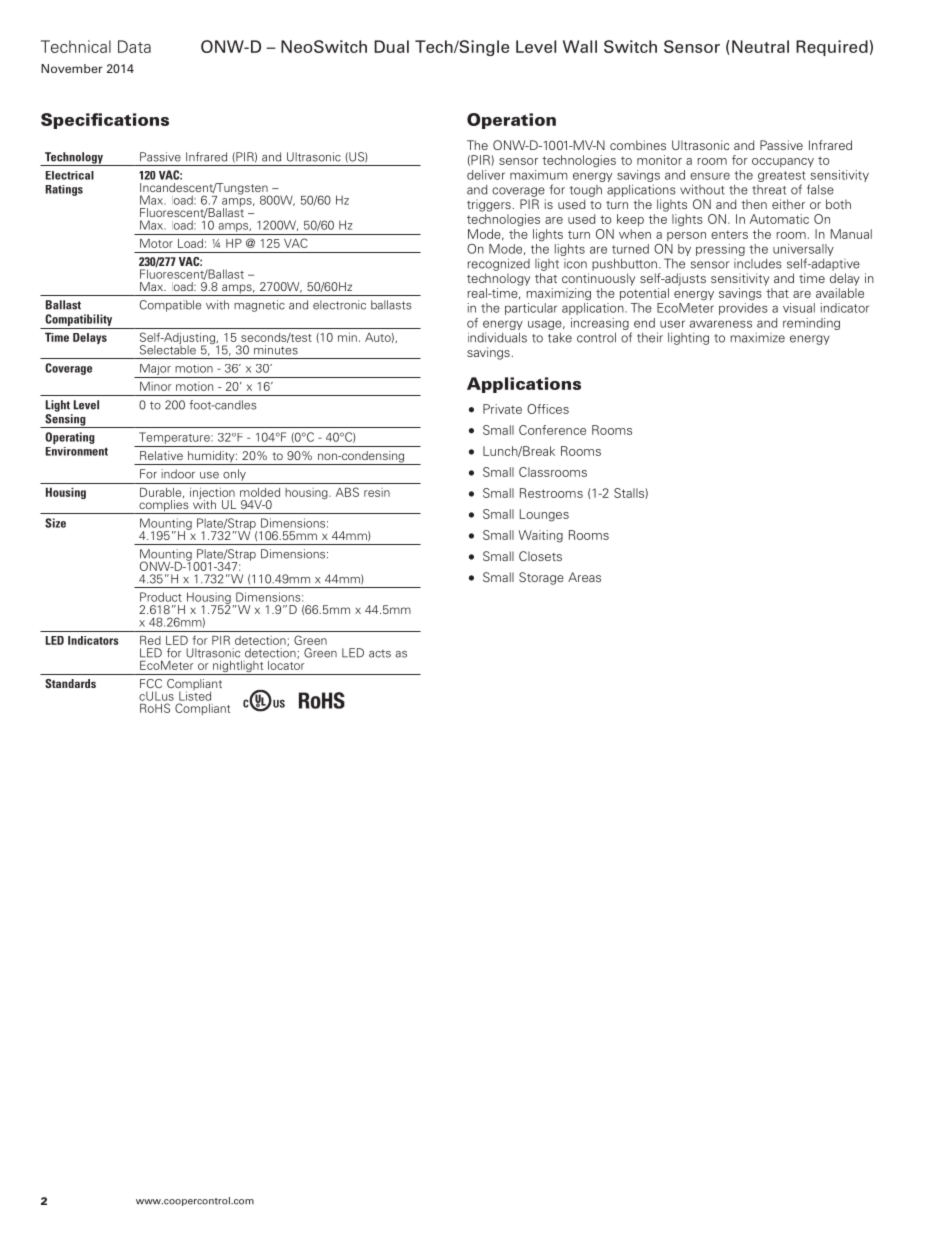 This screenshot has width=952, height=1233. What do you see at coordinates (380, 654) in the screenshot?
I see `acts` at bounding box center [380, 654].
